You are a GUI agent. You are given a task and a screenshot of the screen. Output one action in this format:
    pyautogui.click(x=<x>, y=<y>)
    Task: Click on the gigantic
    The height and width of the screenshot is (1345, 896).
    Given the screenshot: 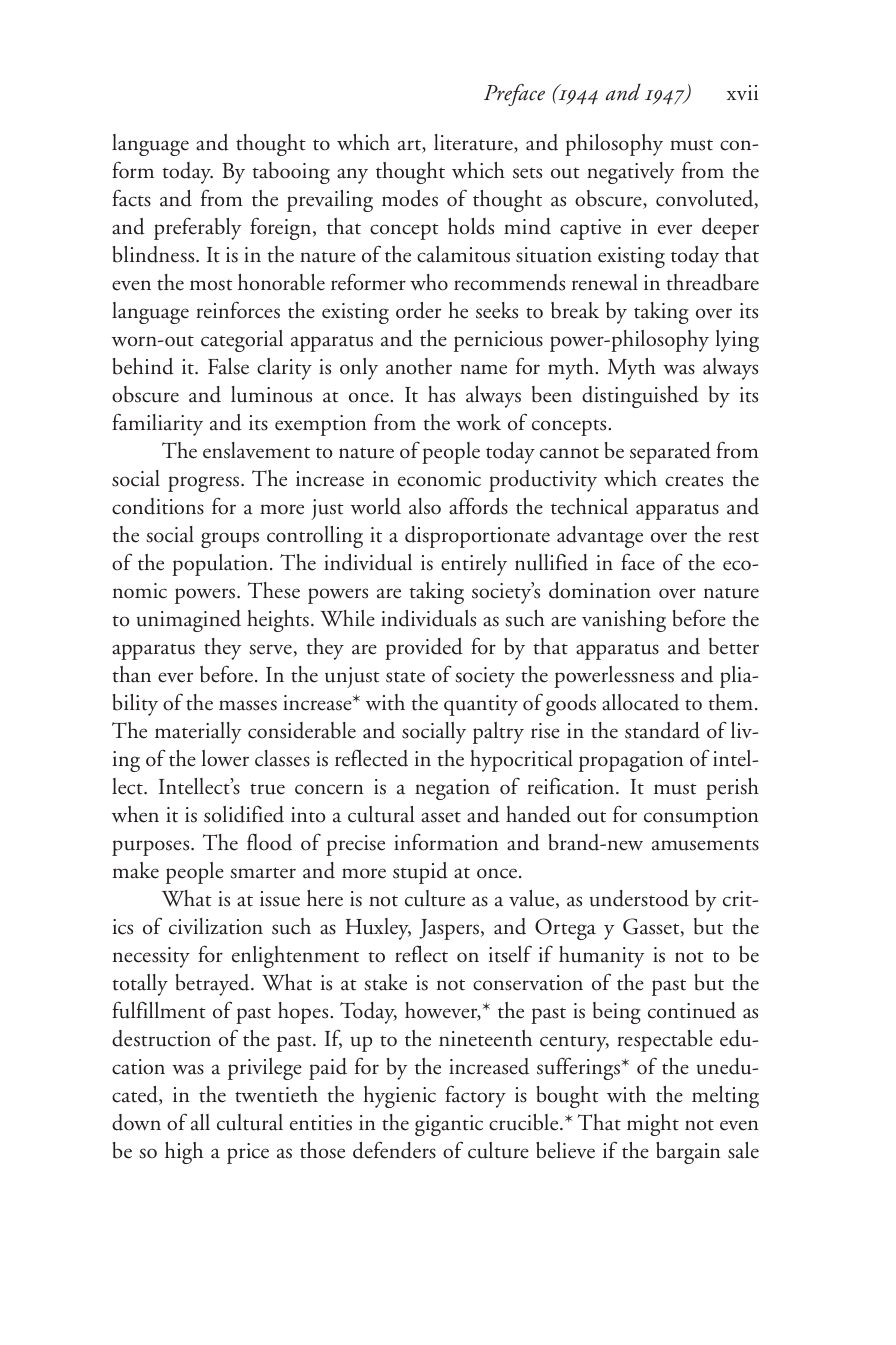 What is the action you would take?
    pyautogui.click(x=449, y=1125)
